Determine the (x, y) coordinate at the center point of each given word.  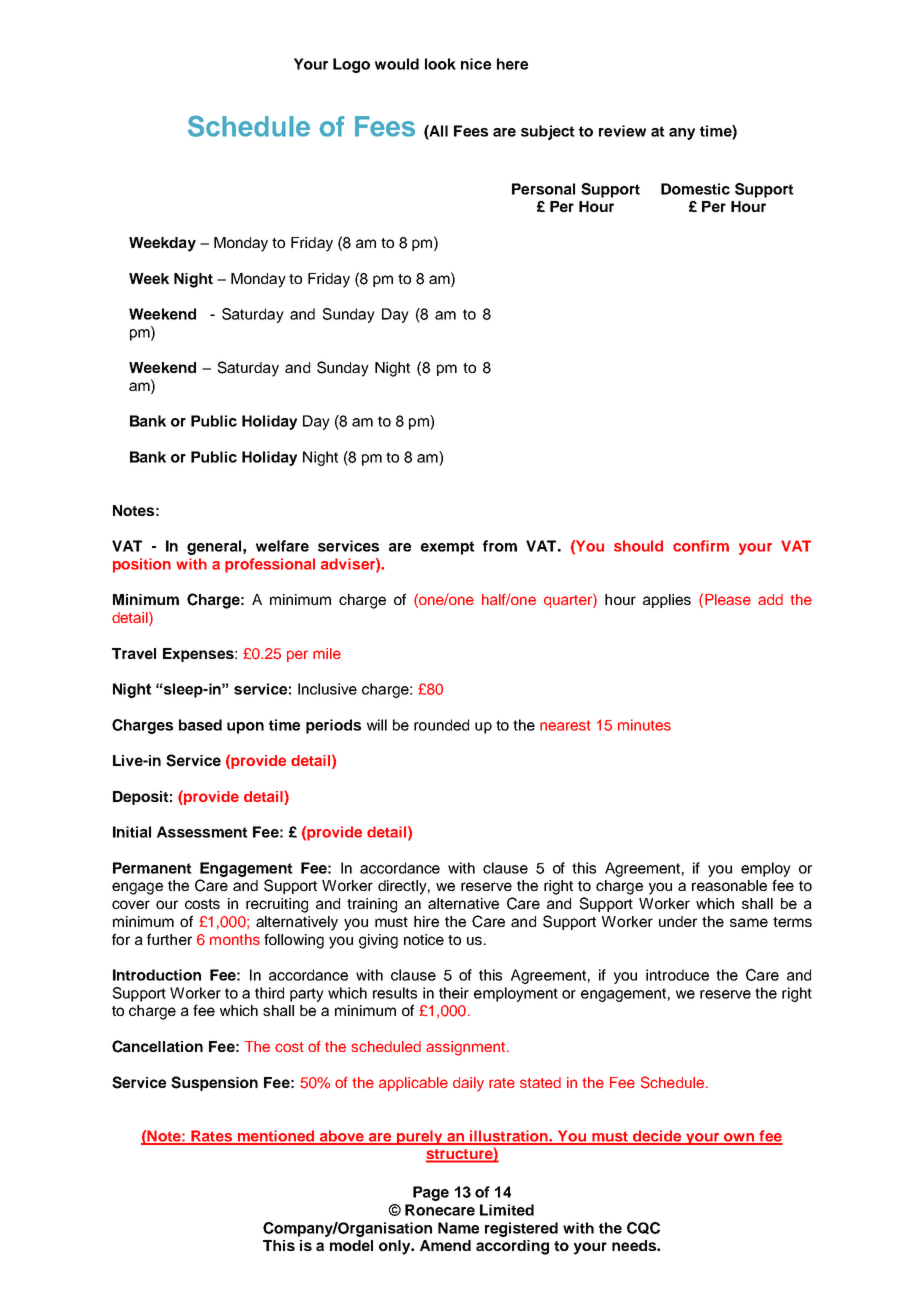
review (622, 131)
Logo (351, 65)
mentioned (276, 1137)
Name (458, 1228)
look (440, 64)
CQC (643, 1228)
